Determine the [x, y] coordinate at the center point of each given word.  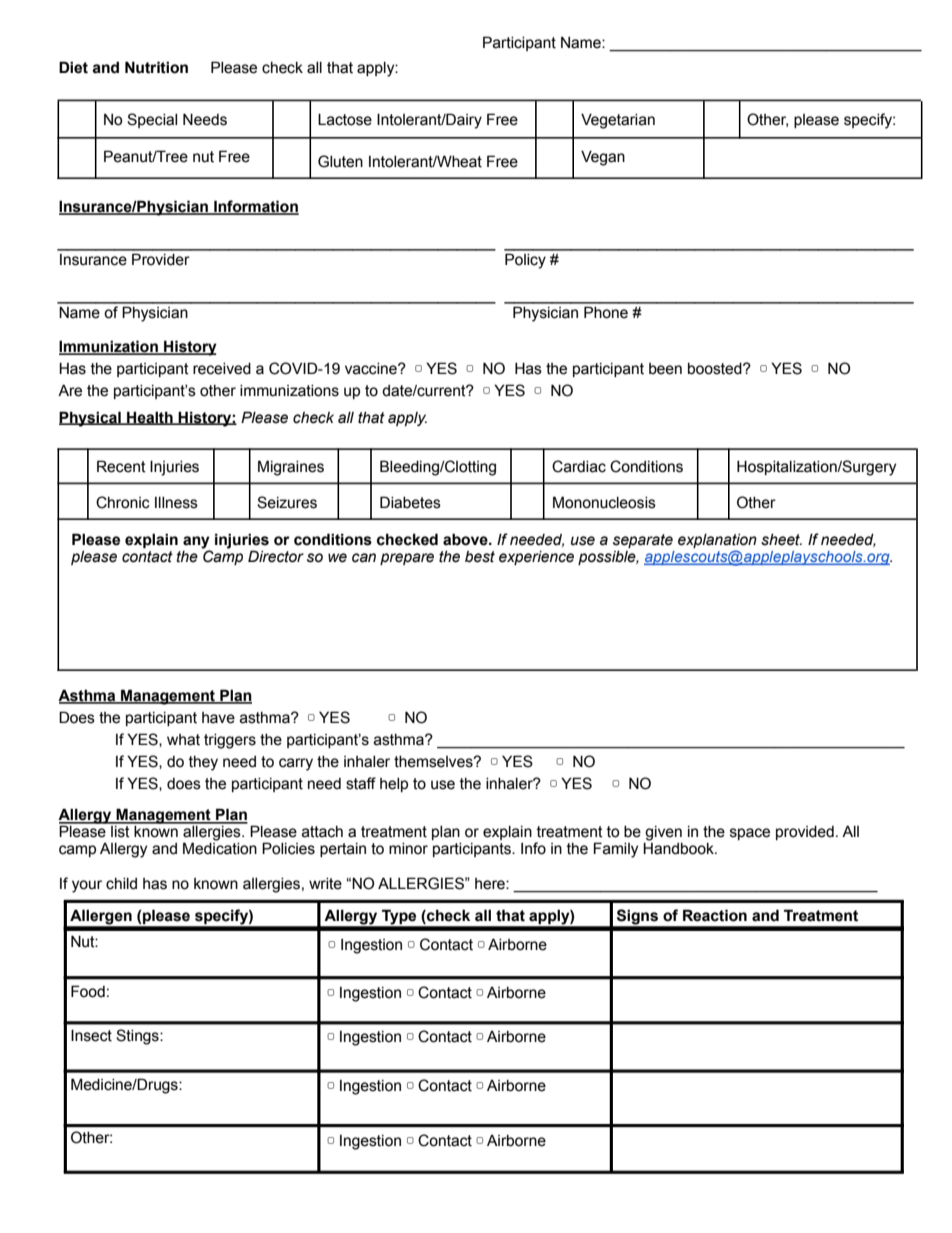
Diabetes [410, 502]
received [222, 369]
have [218, 718]
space [750, 834]
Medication [220, 848]
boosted [716, 369]
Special [152, 120]
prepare [407, 559]
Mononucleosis [604, 502]
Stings [138, 1037]
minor [408, 849]
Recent [121, 466]
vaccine [372, 369]
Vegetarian [618, 121]
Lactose [345, 119]
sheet [781, 540]
